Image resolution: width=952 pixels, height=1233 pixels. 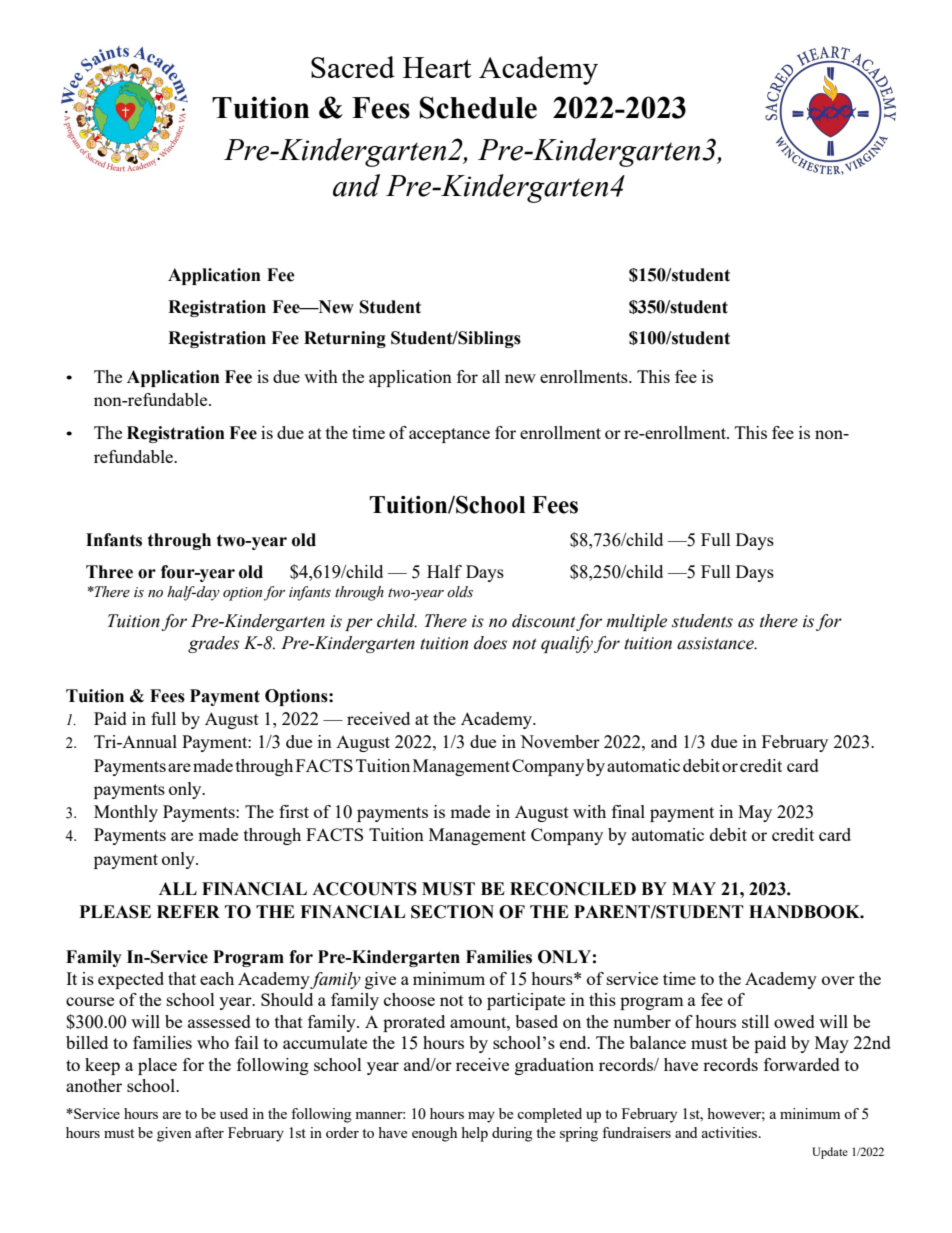 I want to click on activities, so click(x=731, y=1132).
